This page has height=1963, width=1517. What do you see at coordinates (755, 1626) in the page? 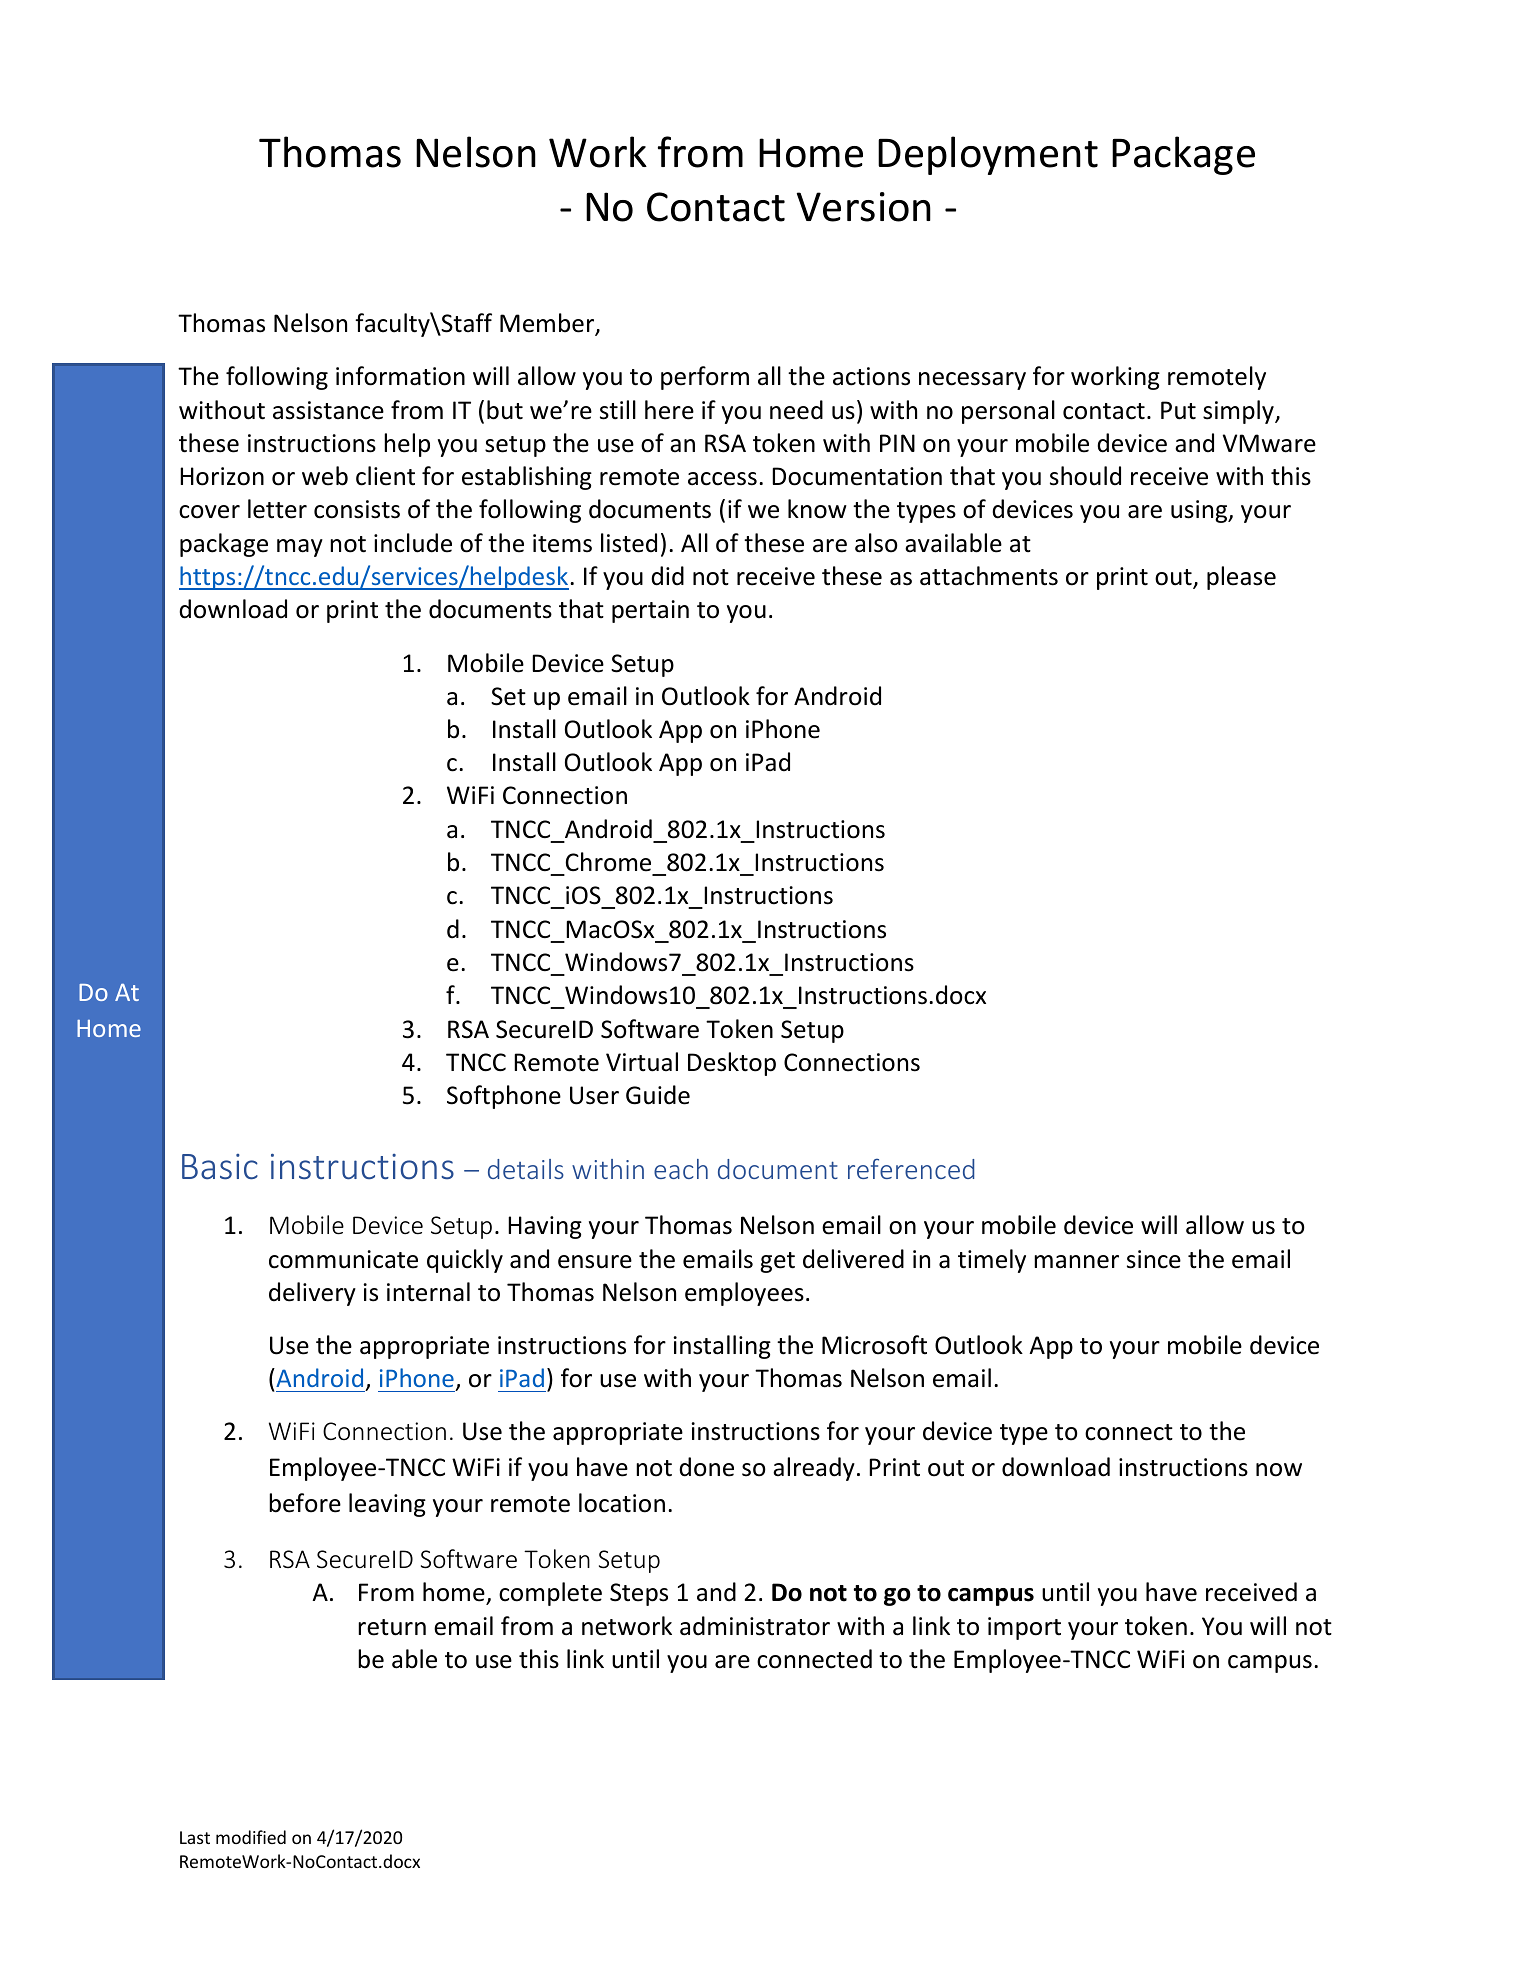
I see `administrator` at bounding box center [755, 1626].
